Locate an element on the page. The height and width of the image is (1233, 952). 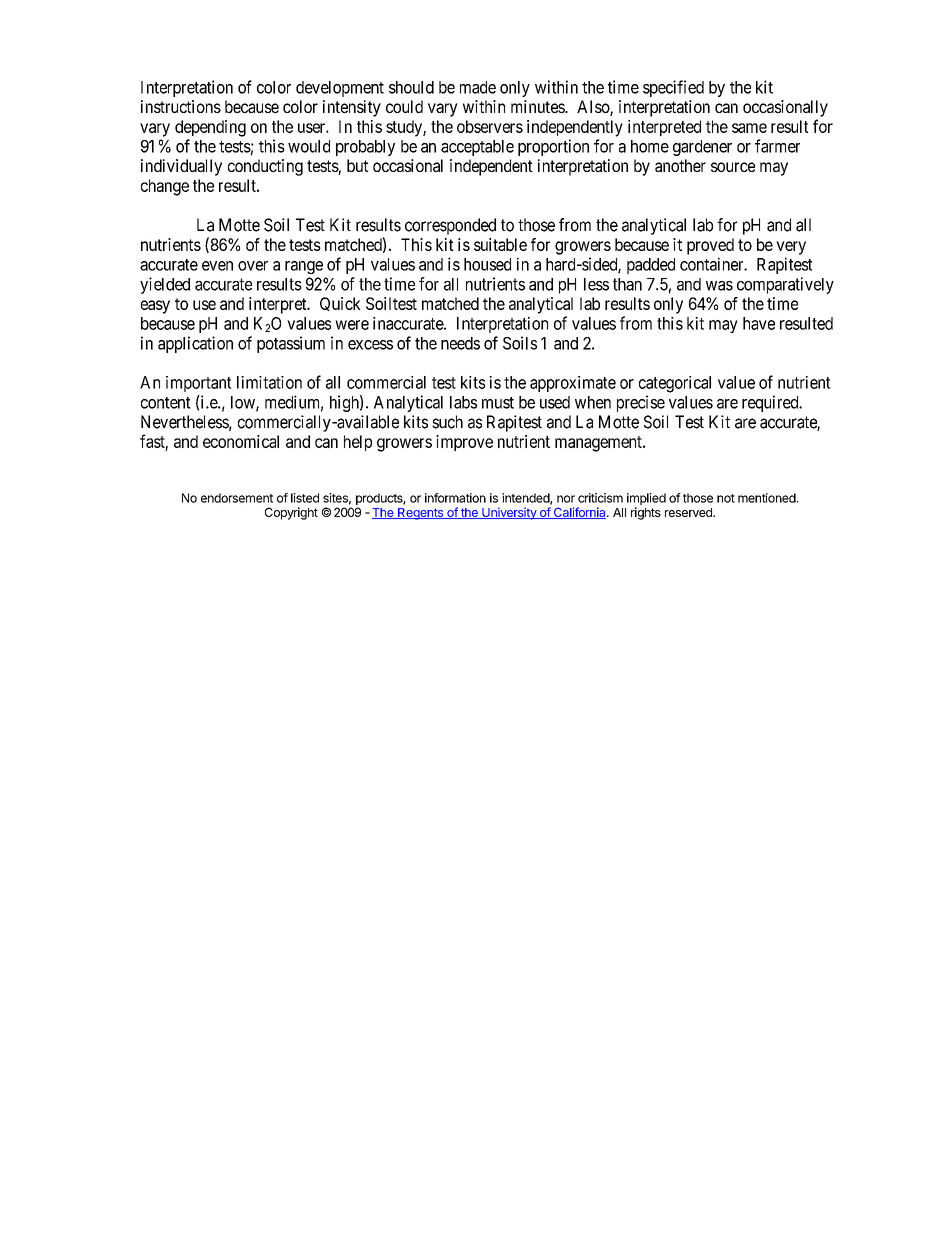
reserved is located at coordinates (689, 512).
